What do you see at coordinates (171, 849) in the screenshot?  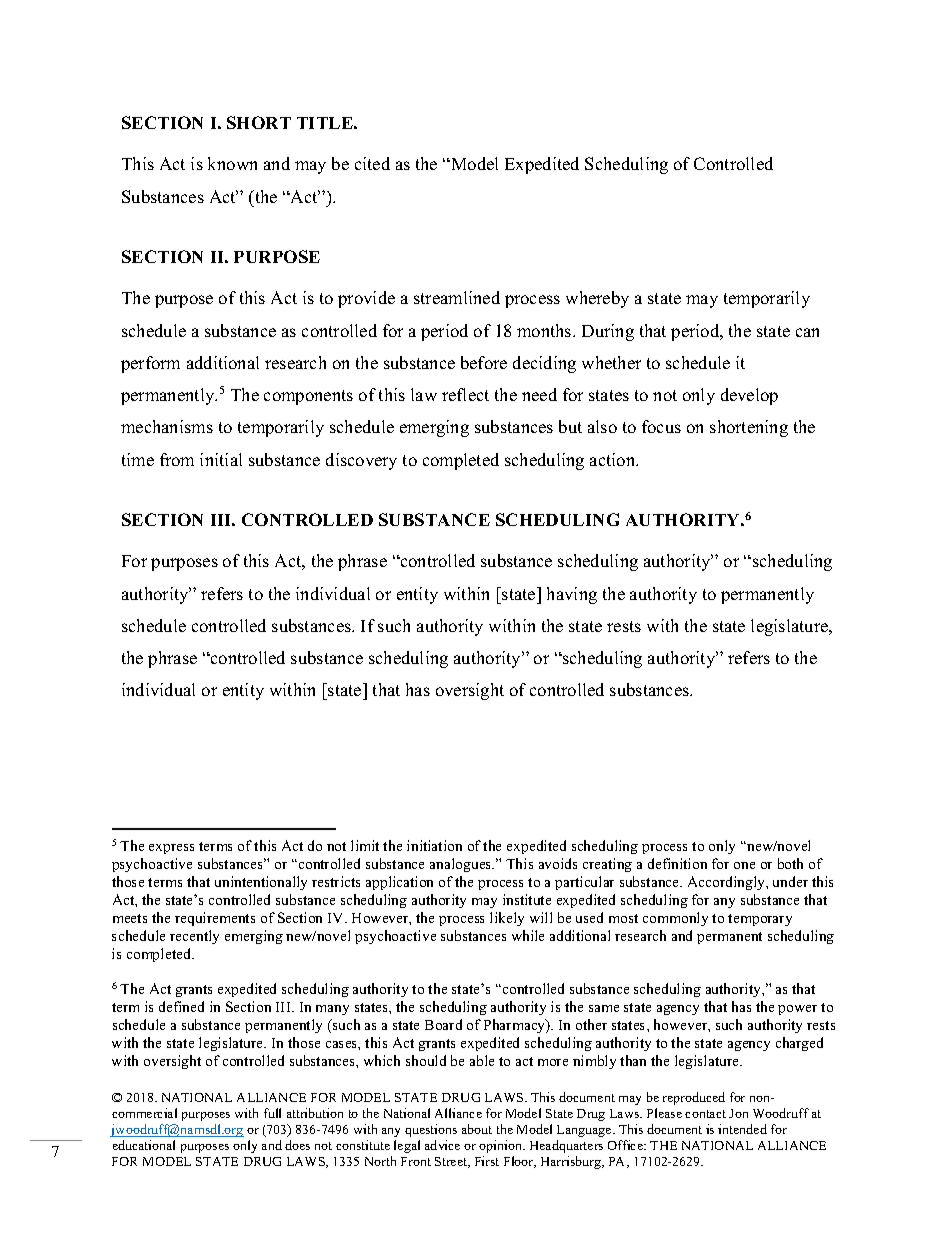 I see `express` at bounding box center [171, 849].
